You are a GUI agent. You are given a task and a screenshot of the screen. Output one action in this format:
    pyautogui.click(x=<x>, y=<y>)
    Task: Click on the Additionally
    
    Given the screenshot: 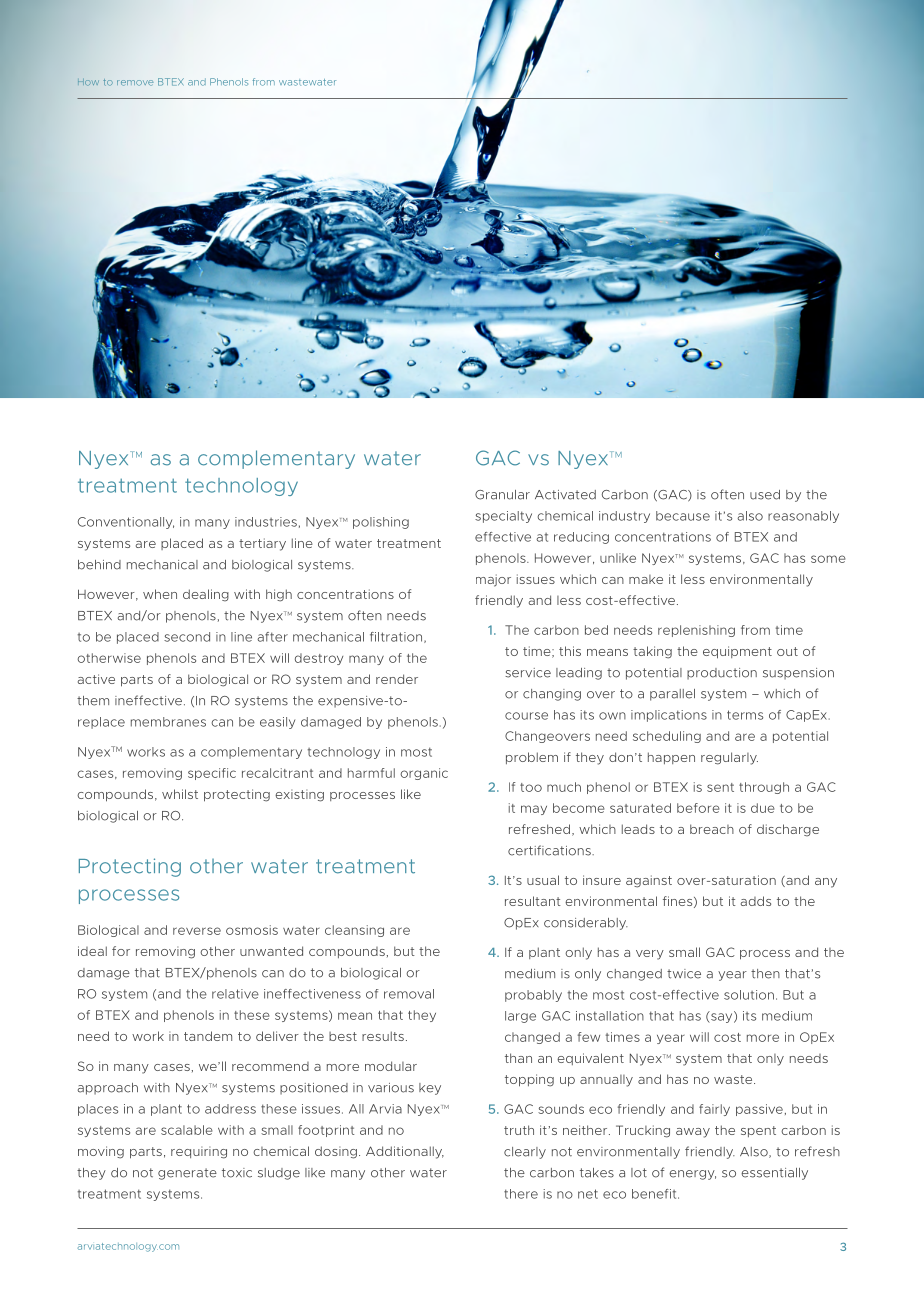 What is the action you would take?
    pyautogui.click(x=405, y=1152)
